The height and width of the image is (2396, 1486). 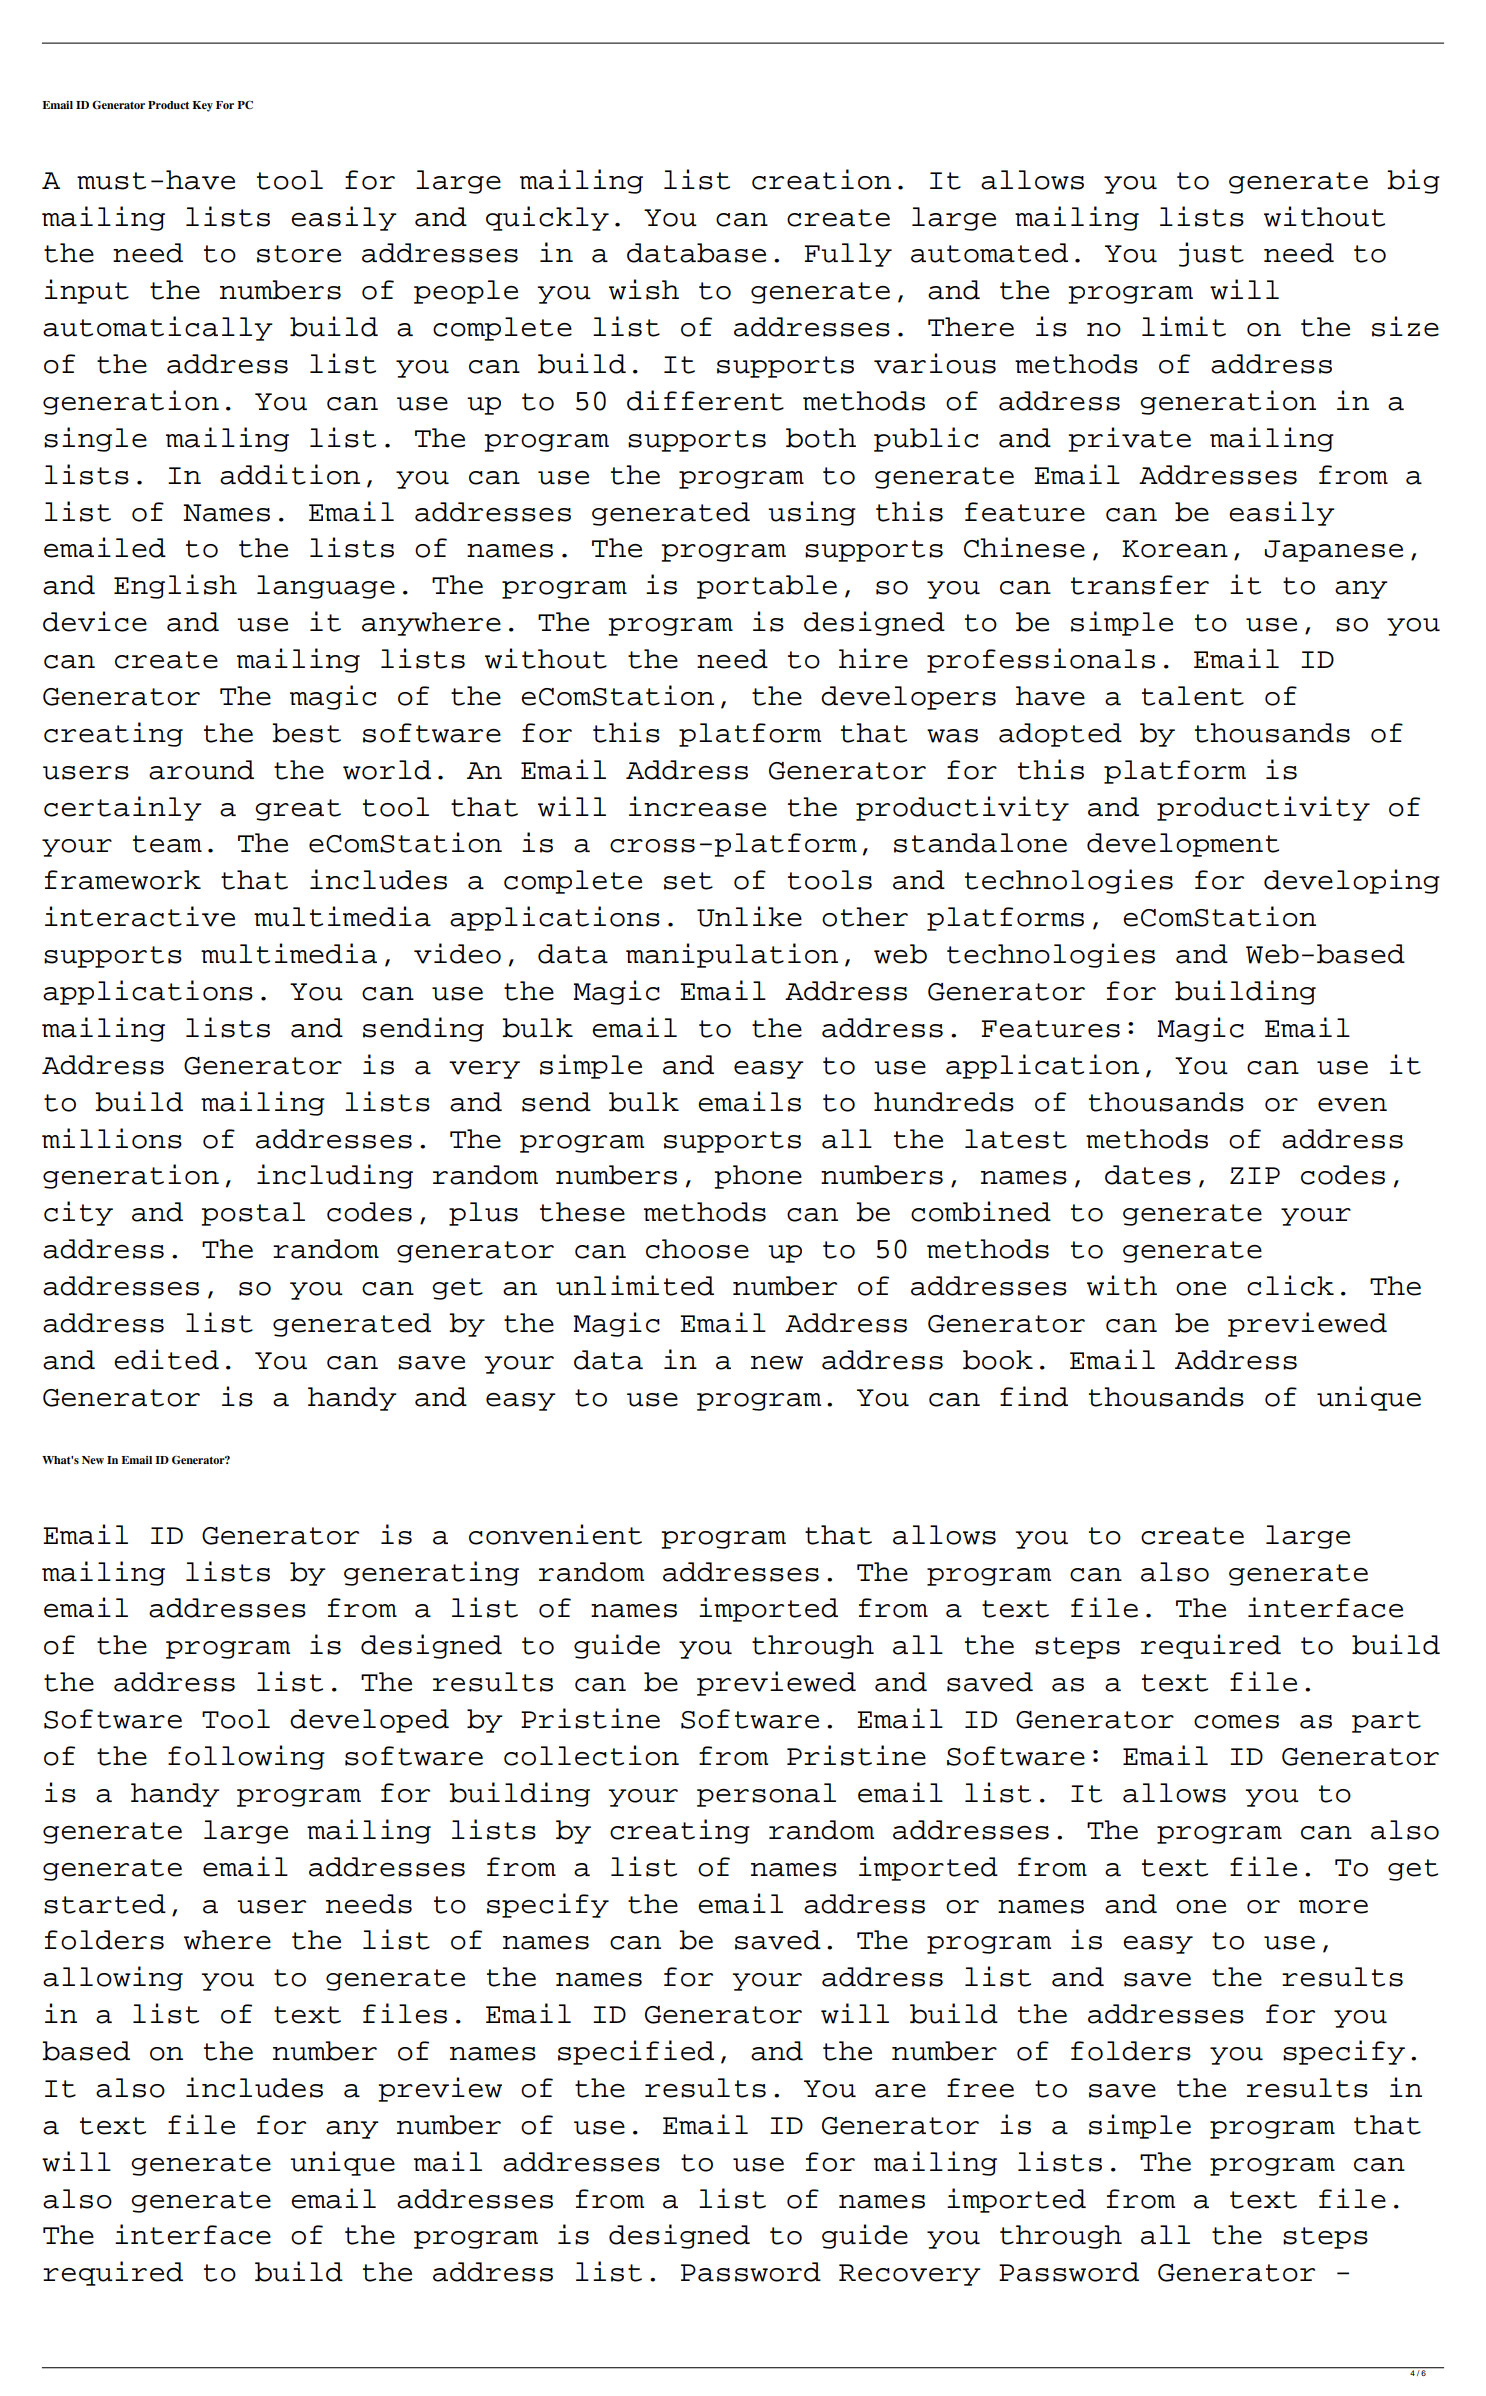 What do you see at coordinates (1211, 254) in the image?
I see `just` at bounding box center [1211, 254].
